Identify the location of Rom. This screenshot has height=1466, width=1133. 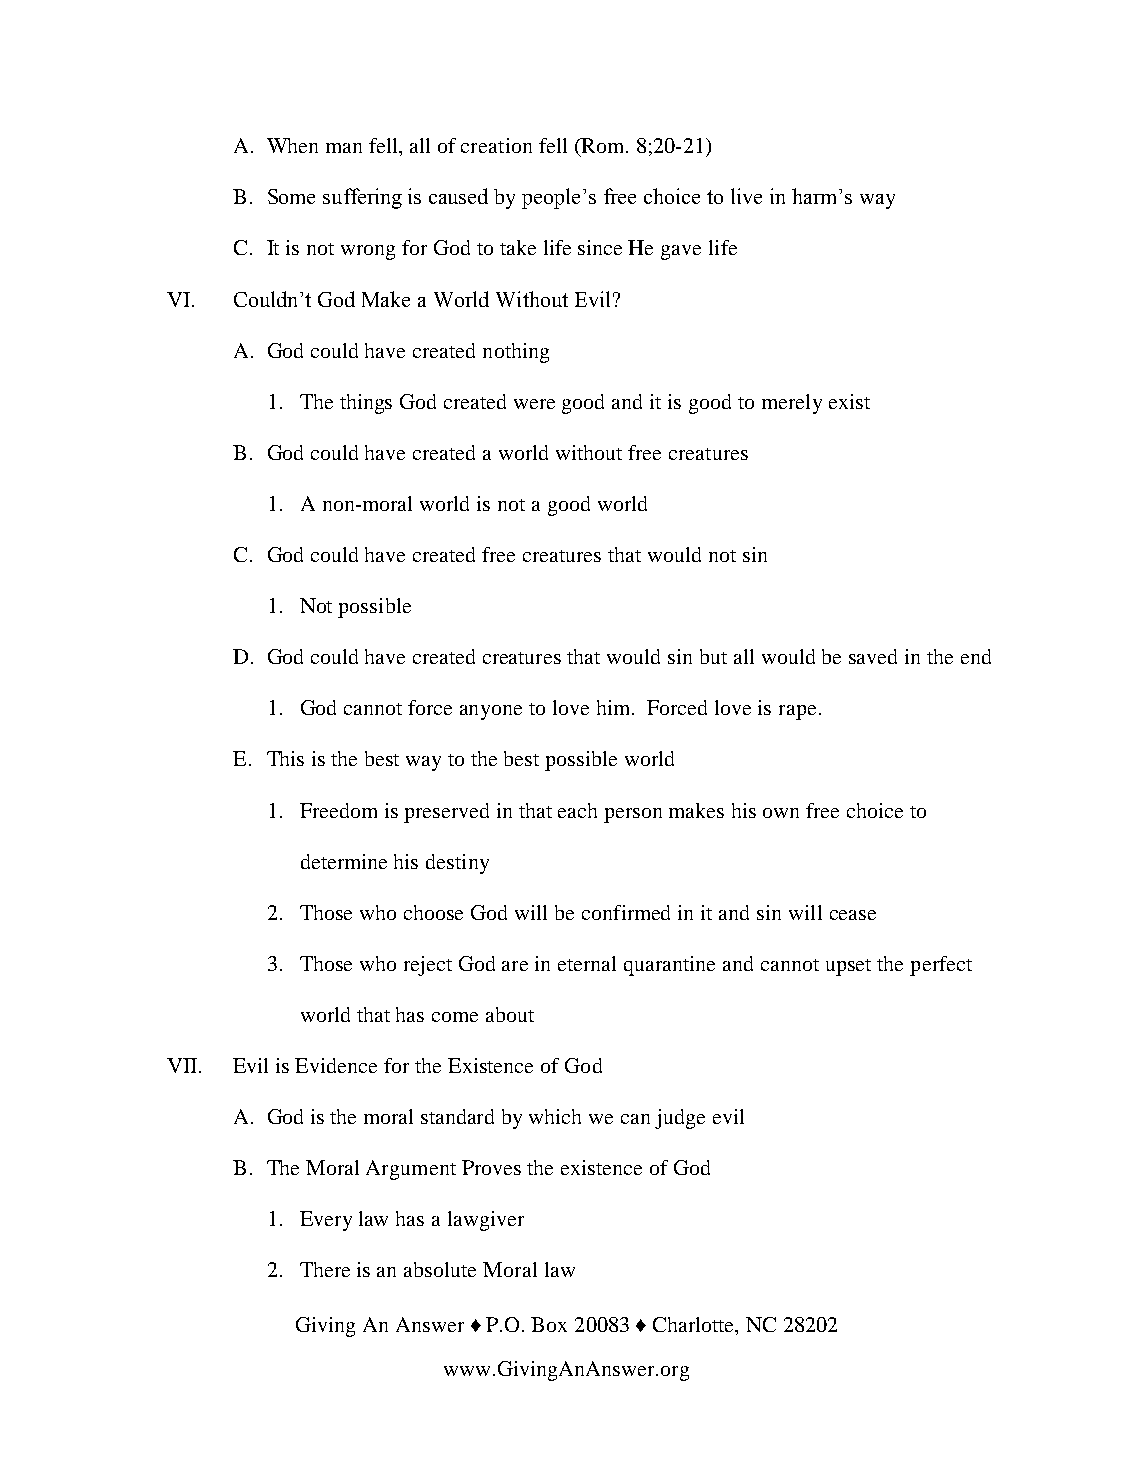
(603, 147).
